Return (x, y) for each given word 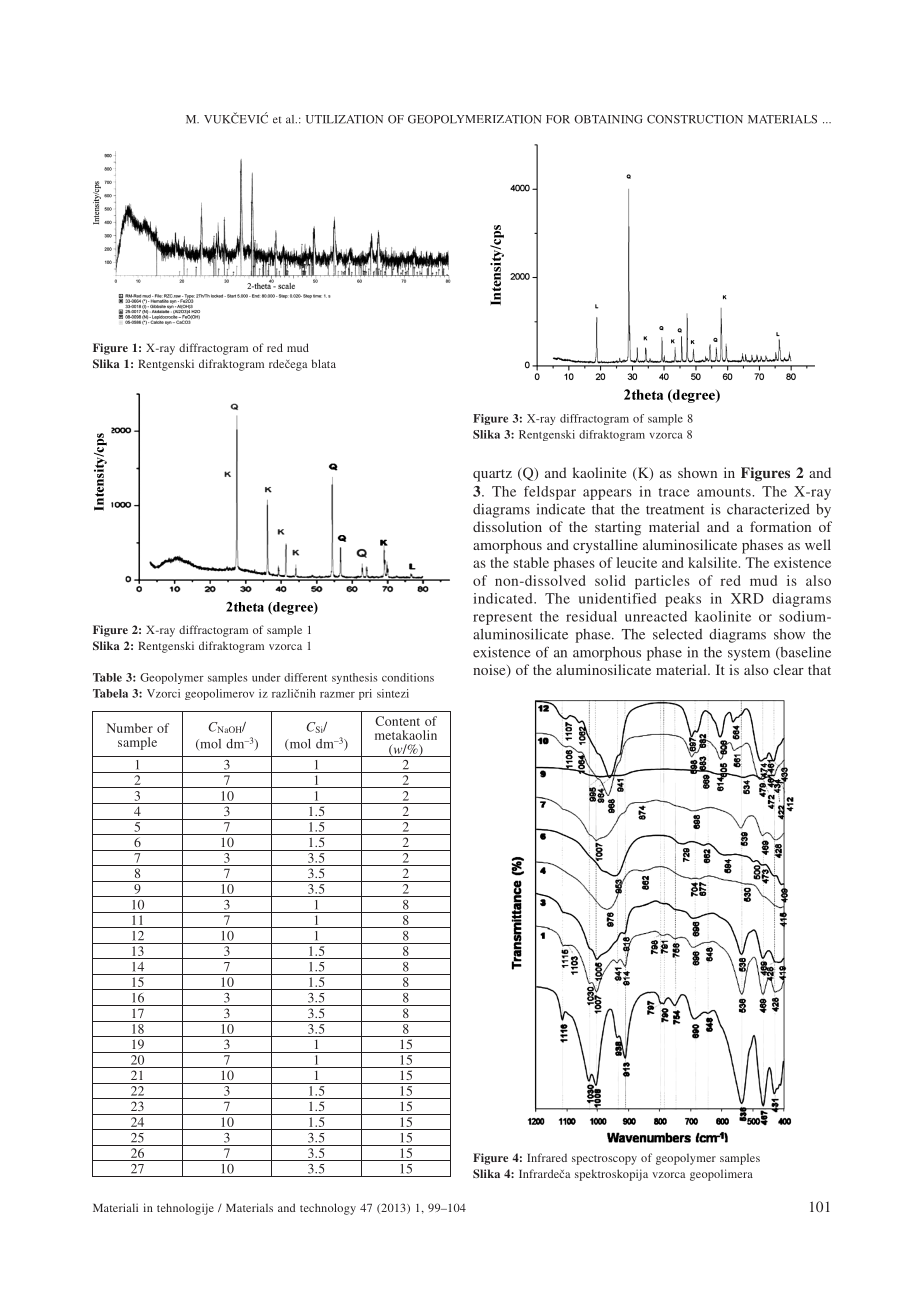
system (749, 654)
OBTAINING (608, 119)
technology (328, 1209)
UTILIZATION (344, 119)
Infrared (547, 1157)
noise (490, 670)
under (266, 677)
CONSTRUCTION (695, 119)
